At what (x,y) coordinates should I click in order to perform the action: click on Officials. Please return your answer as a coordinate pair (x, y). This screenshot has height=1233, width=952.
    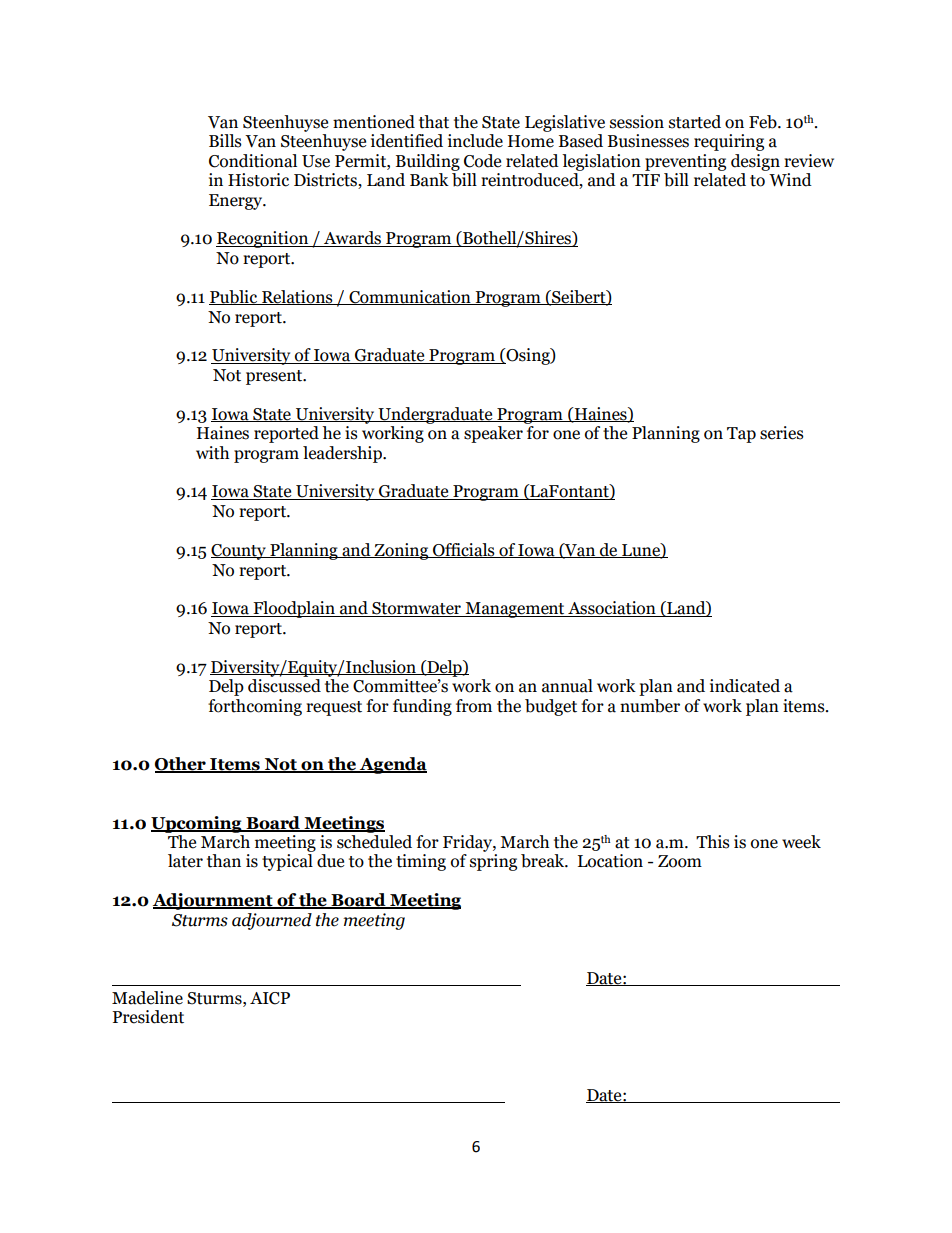
    Looking at the image, I should click on (464, 550).
